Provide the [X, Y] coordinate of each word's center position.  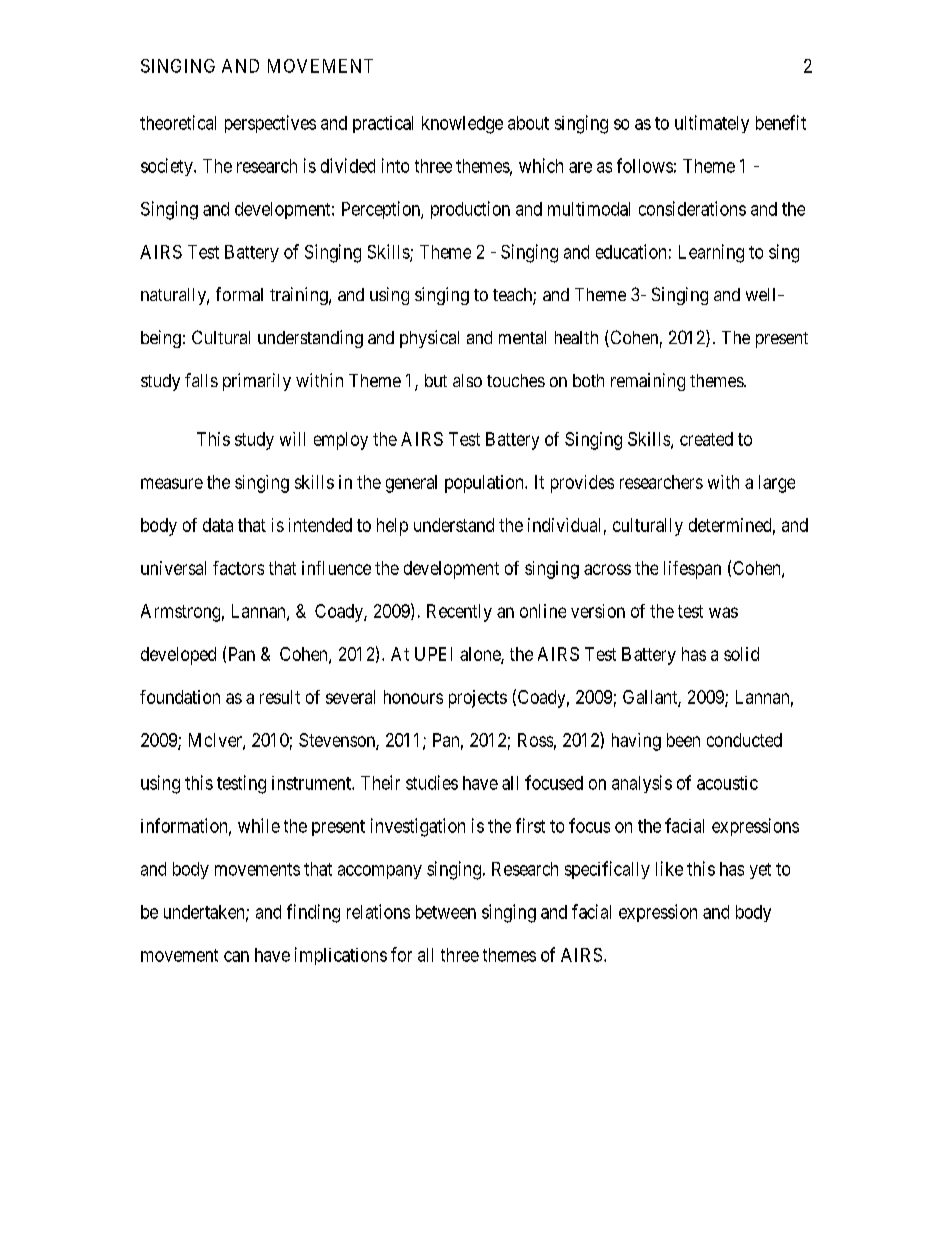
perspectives [270, 124]
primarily [257, 382]
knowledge [462, 125]
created [706, 439]
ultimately [712, 124]
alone [481, 655]
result [280, 697]
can [236, 956]
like [669, 868]
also [467, 380]
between [446, 912]
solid [741, 654]
